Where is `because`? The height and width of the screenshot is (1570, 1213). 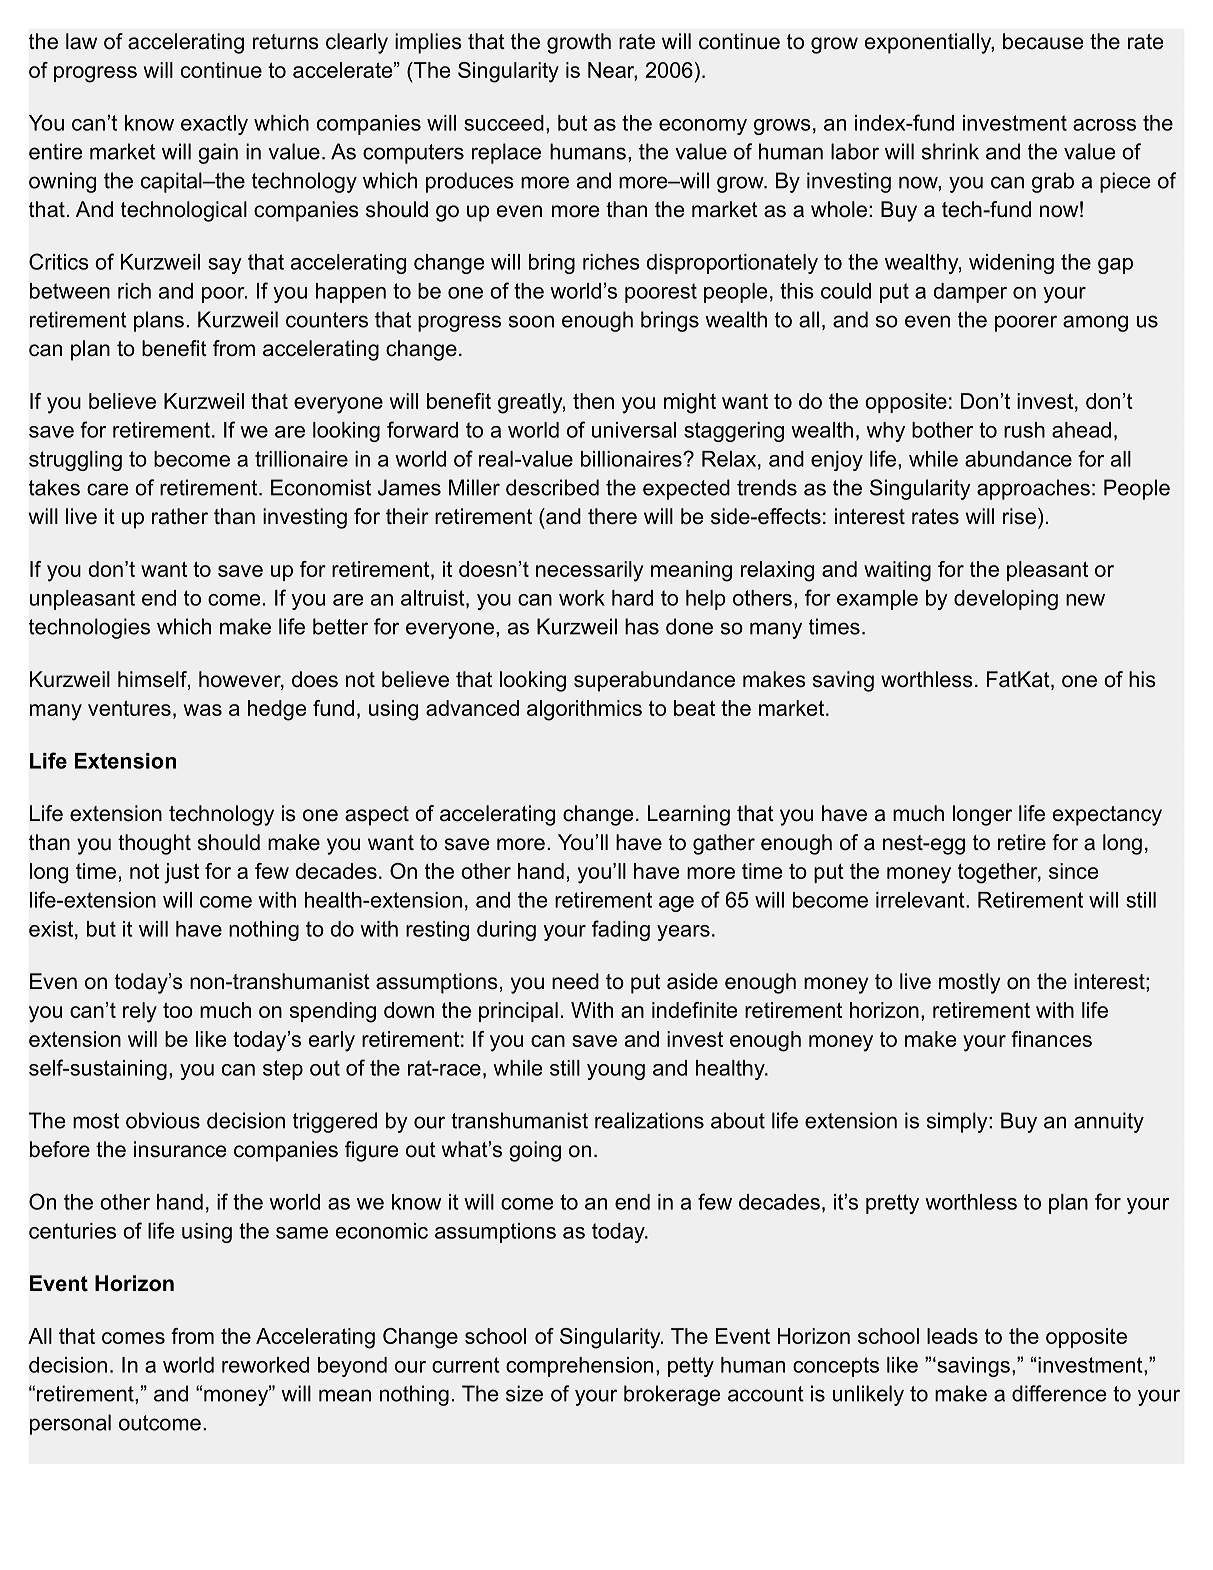
because is located at coordinates (1043, 41).
